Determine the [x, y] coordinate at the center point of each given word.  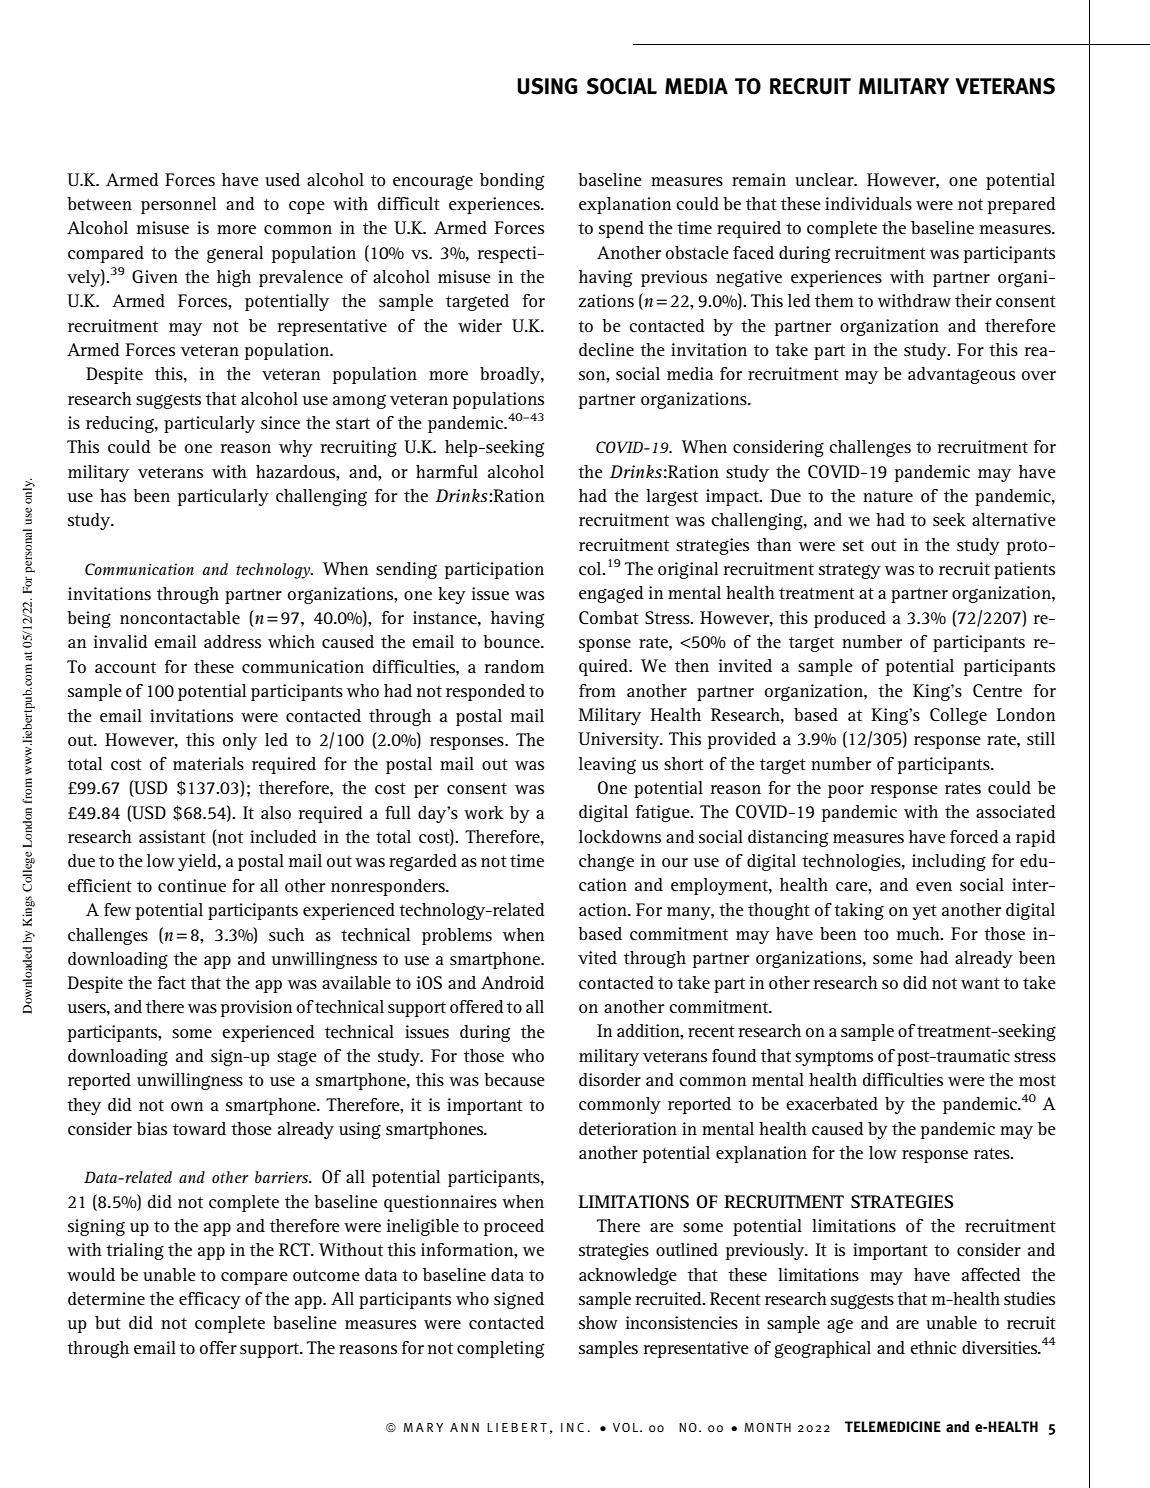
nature [888, 496]
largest [672, 497]
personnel [178, 205]
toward [199, 1128]
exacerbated [832, 1103]
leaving [607, 765]
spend [621, 229]
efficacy [210, 1300]
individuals [868, 203]
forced [974, 836]
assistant [172, 836]
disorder [610, 1079]
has [113, 495]
